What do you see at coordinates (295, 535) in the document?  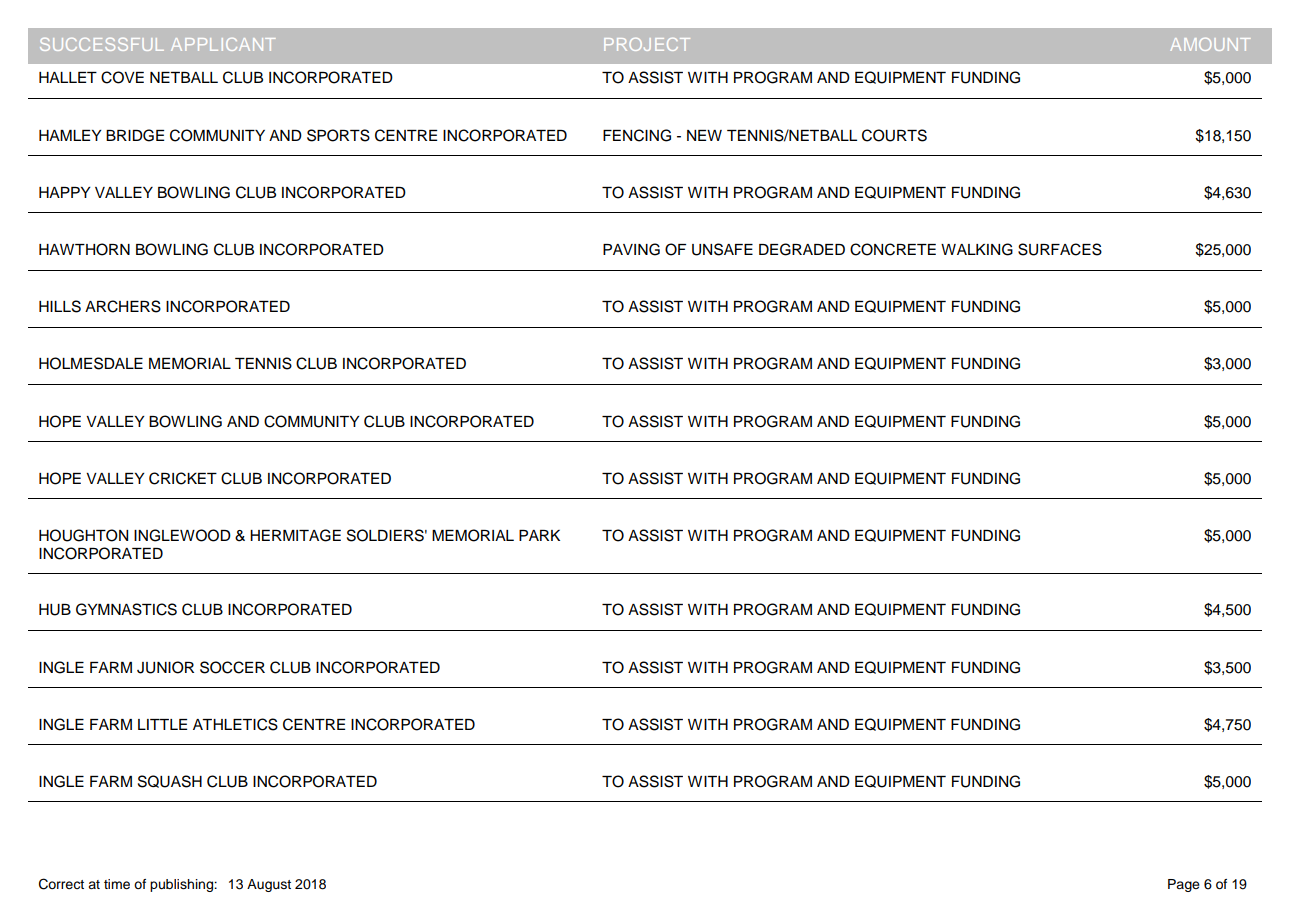 I see `HERMITAGE` at bounding box center [295, 535].
